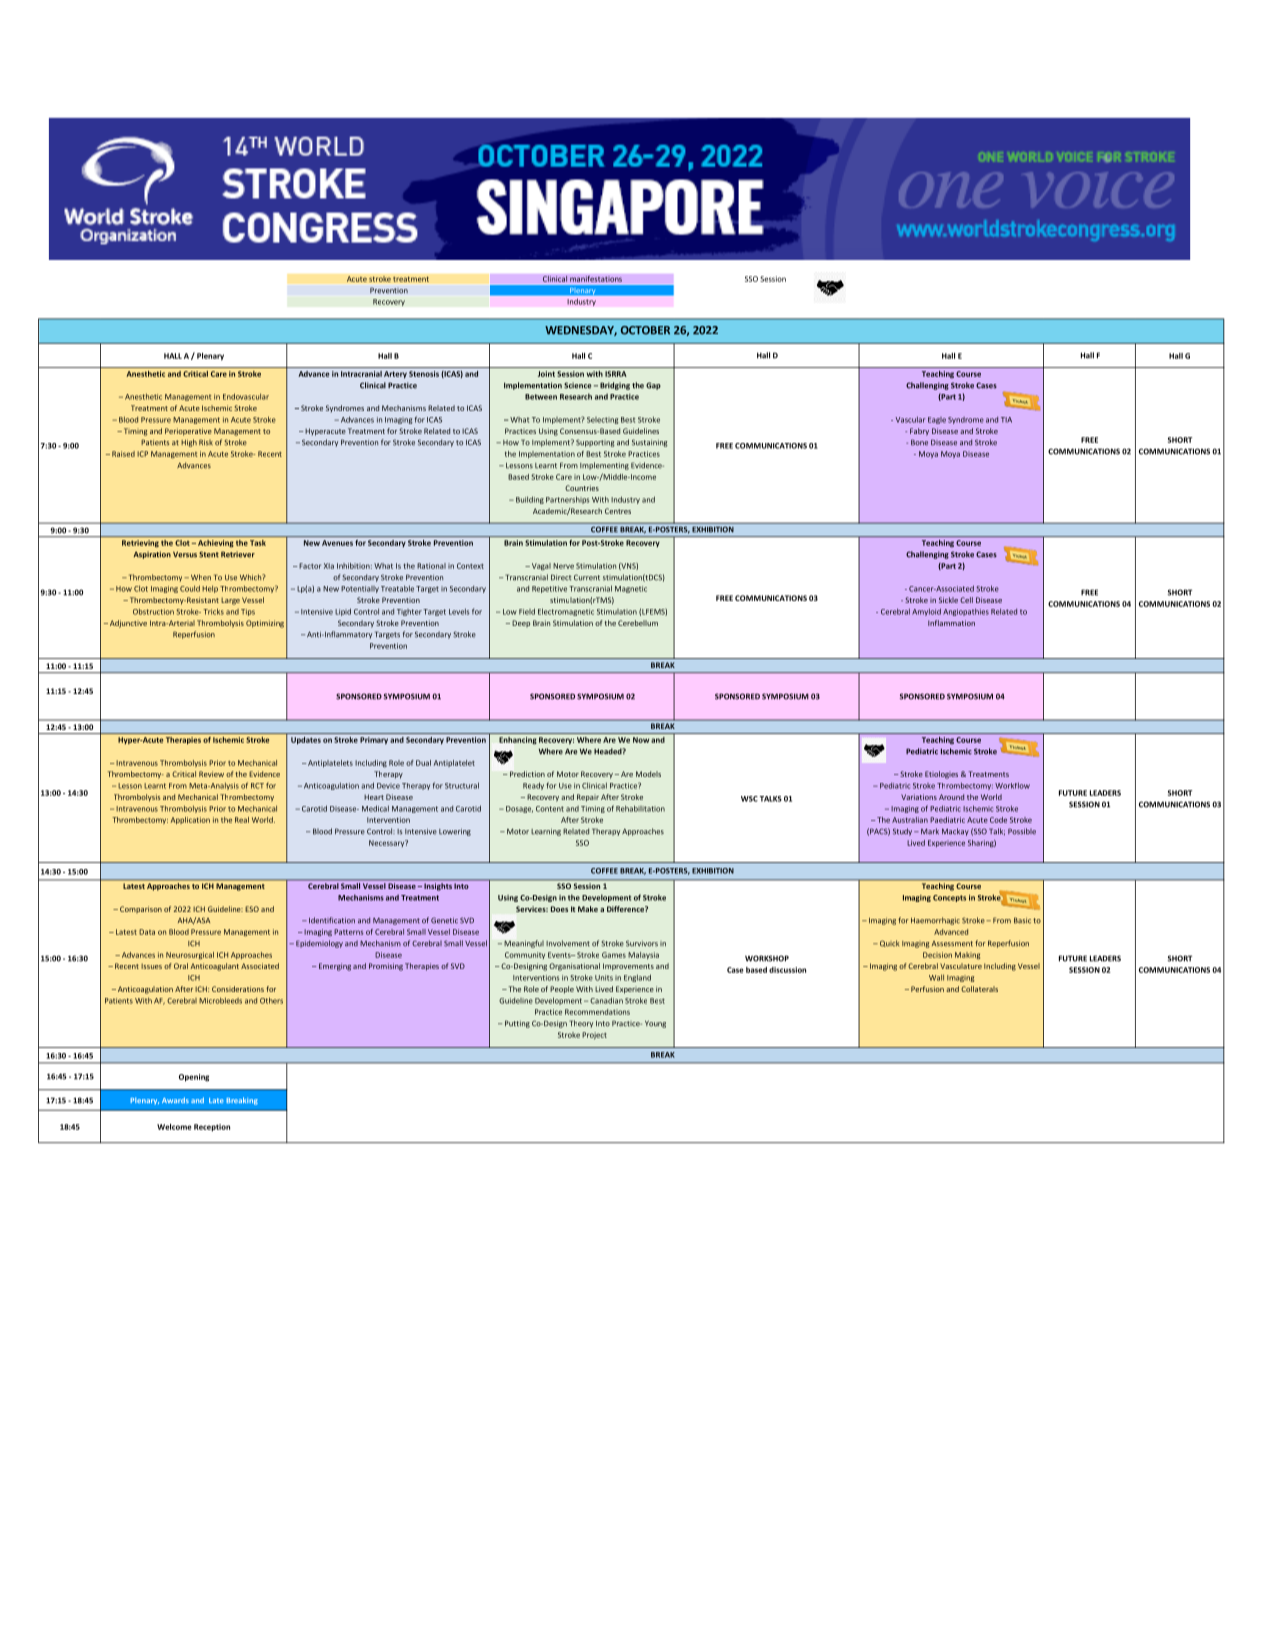  I want to click on Awards, so click(175, 1100).
